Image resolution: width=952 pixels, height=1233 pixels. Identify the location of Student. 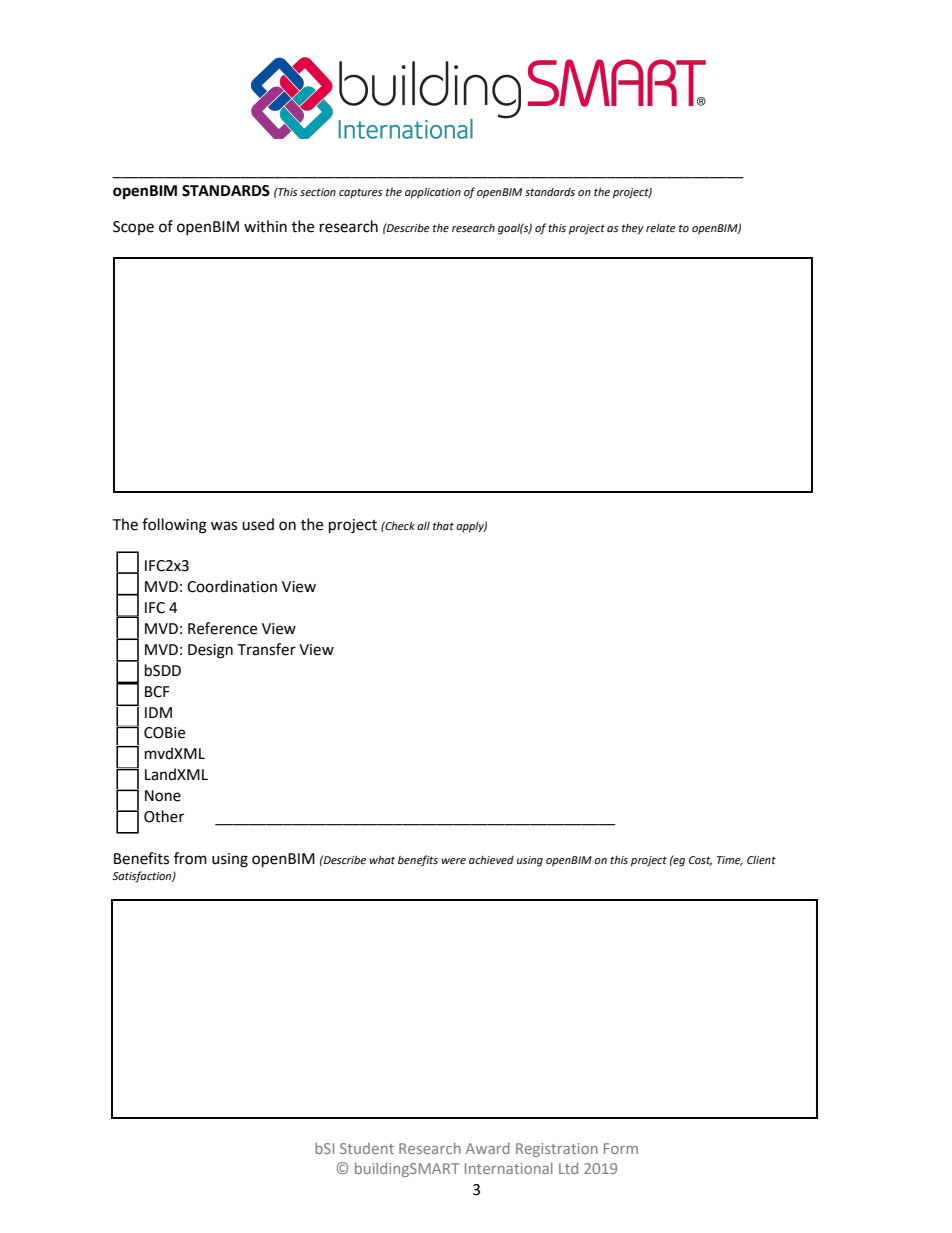
(367, 1148).
